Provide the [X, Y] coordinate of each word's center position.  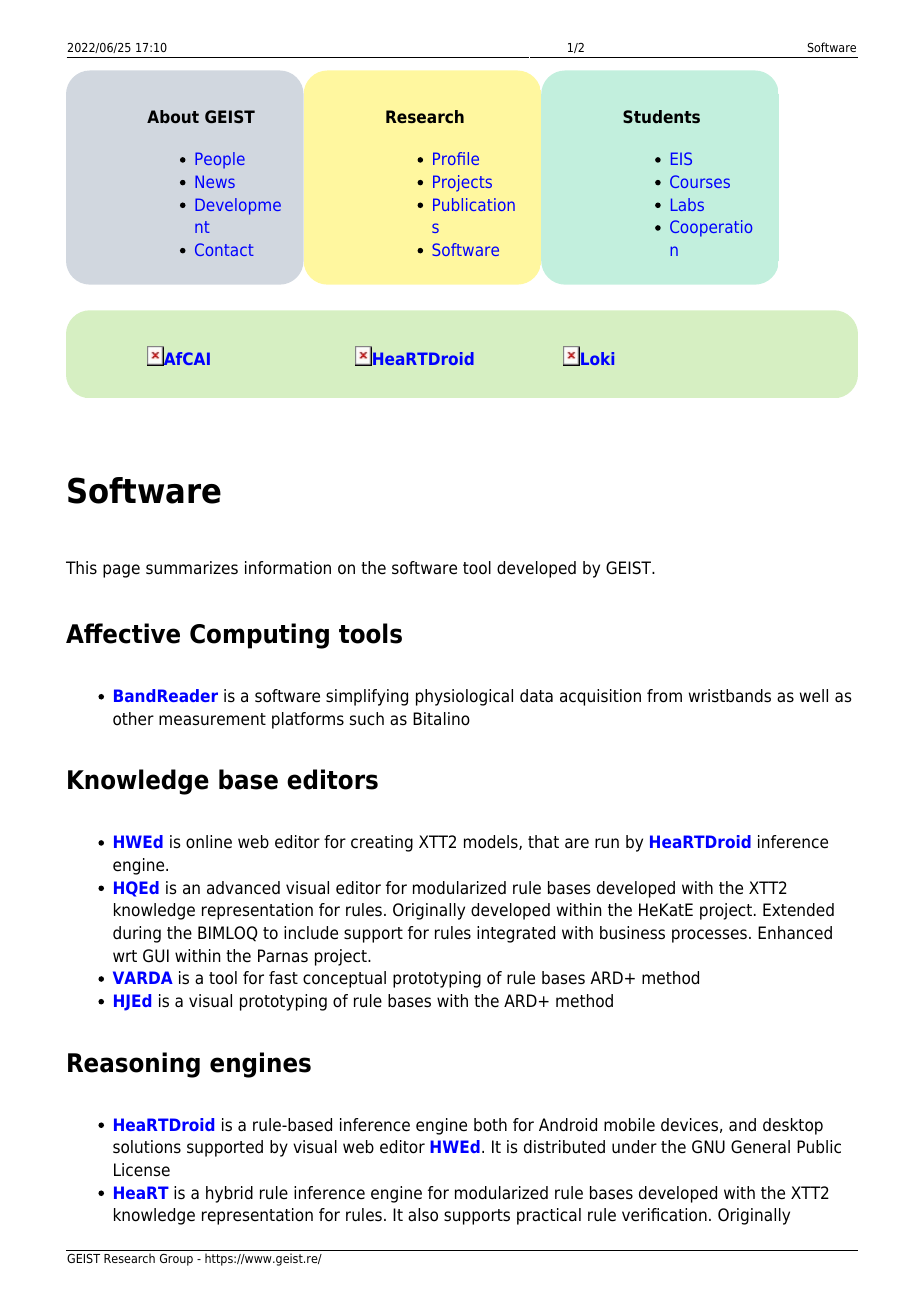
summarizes [192, 568]
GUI [156, 956]
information [288, 568]
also [423, 1215]
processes [709, 936]
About [173, 116]
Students [661, 116]
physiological [464, 697]
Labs [687, 204]
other [133, 719]
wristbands [730, 696]
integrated [516, 934]
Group [176, 1260]
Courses [700, 181]
